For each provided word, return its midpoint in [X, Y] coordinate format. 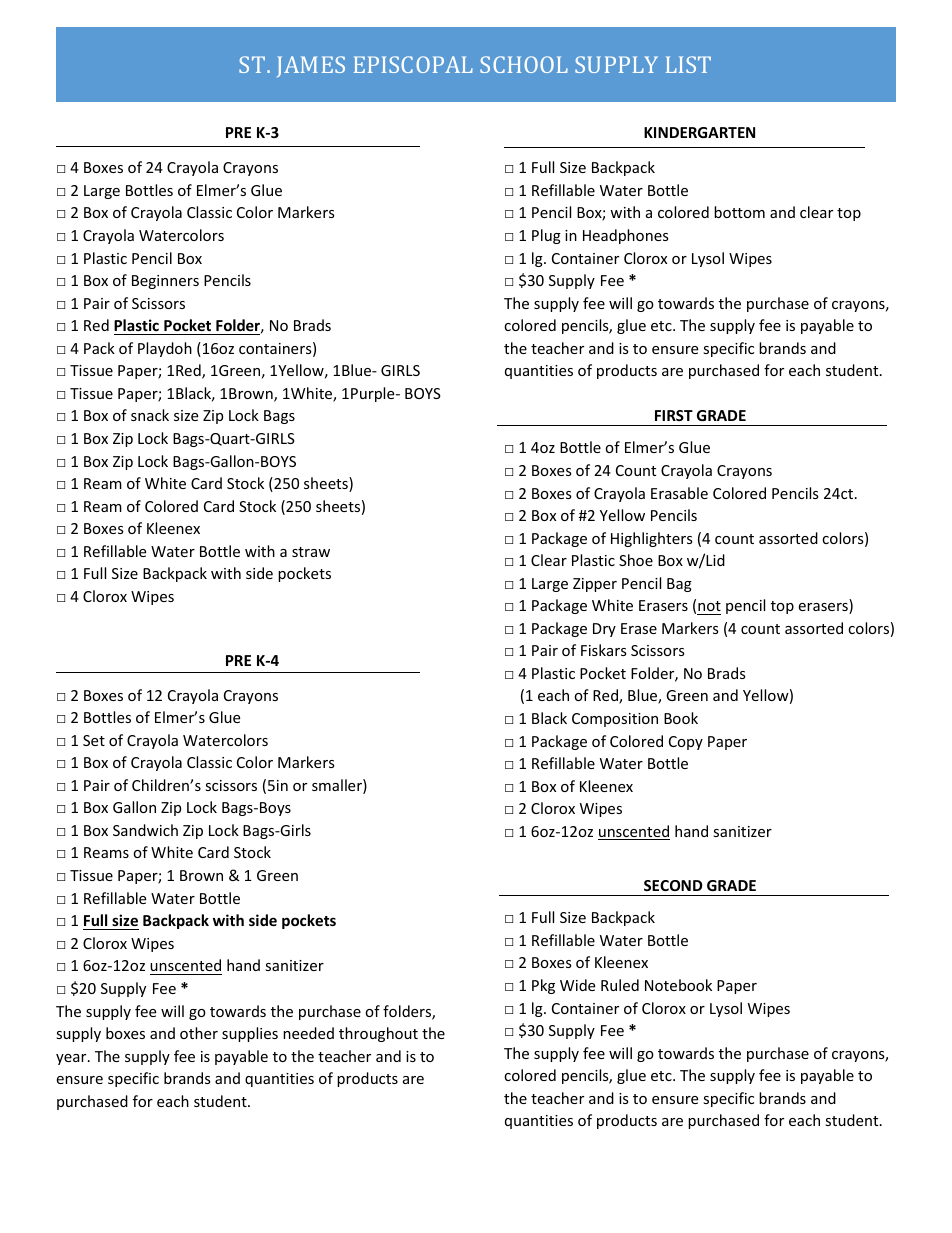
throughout [378, 1034]
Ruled [620, 985]
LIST [688, 64]
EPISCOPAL [413, 64]
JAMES [311, 66]
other [199, 1033]
